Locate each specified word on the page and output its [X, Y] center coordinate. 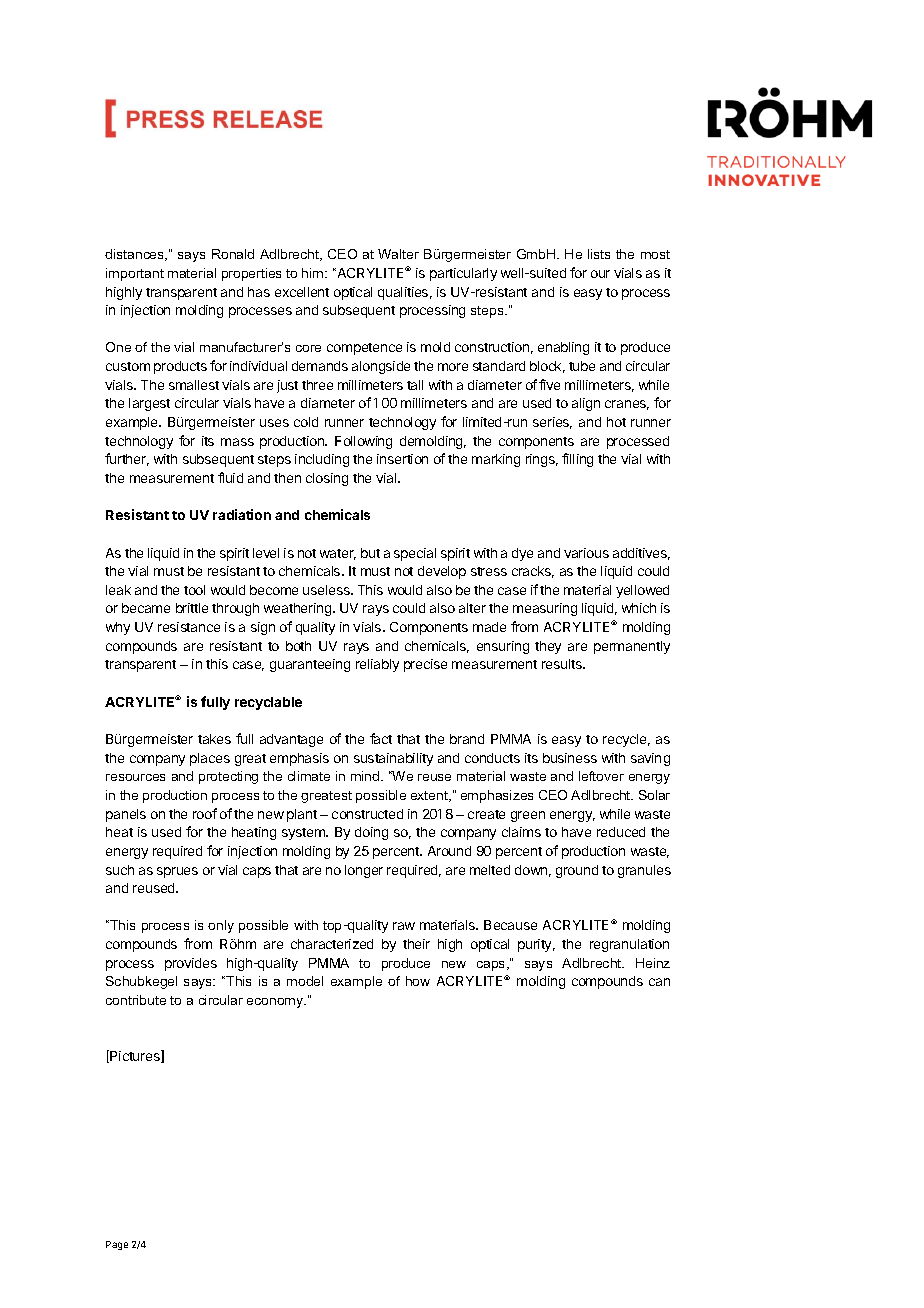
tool [194, 590]
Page [117, 1245]
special [415, 554]
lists [599, 254]
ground [577, 871]
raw [404, 926]
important [135, 274]
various [586, 553]
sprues [177, 872]
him [314, 273]
